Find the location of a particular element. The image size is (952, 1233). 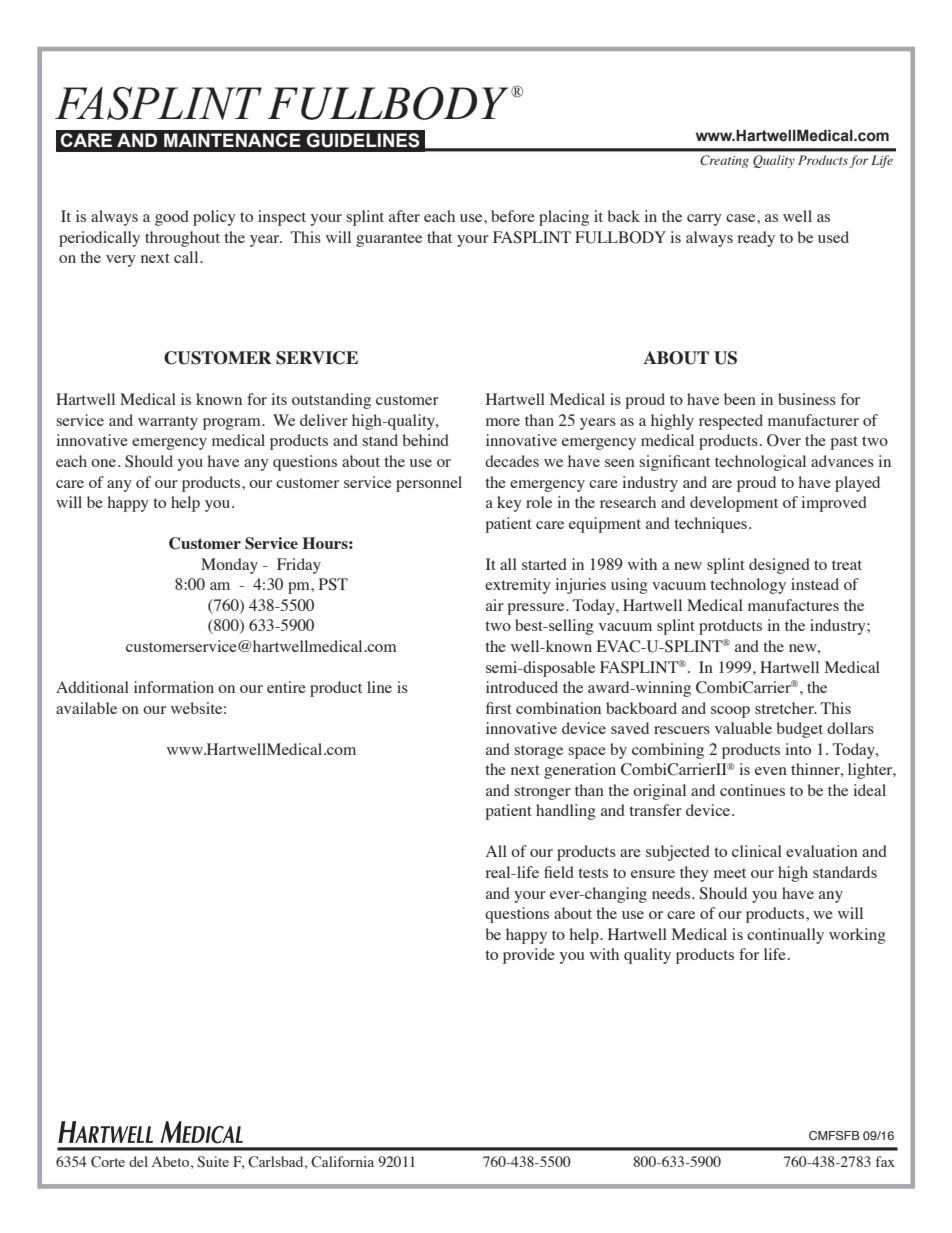

MAINTENANCE is located at coordinates (232, 140).
